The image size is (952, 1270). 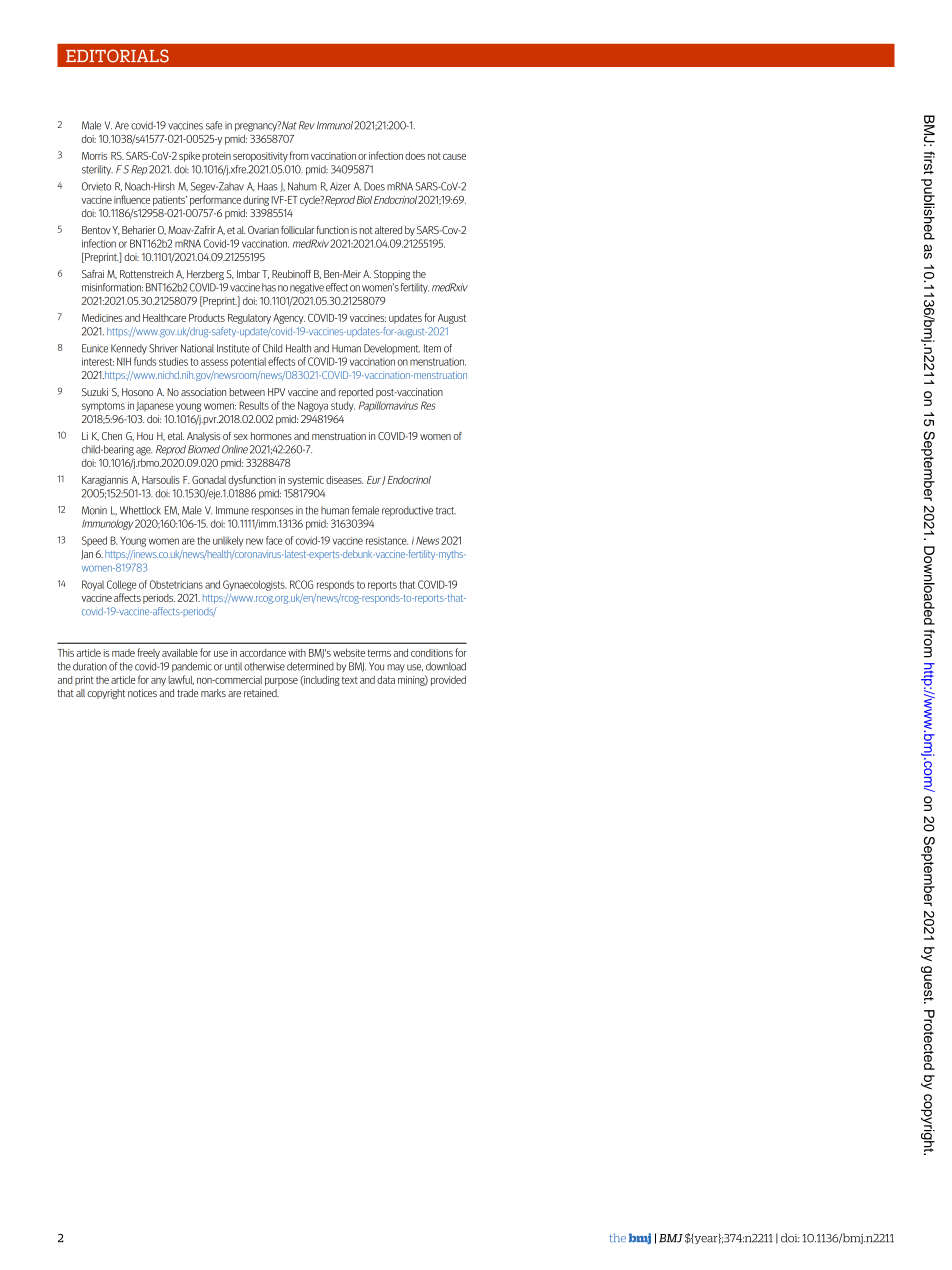 I want to click on cause, so click(x=454, y=157).
